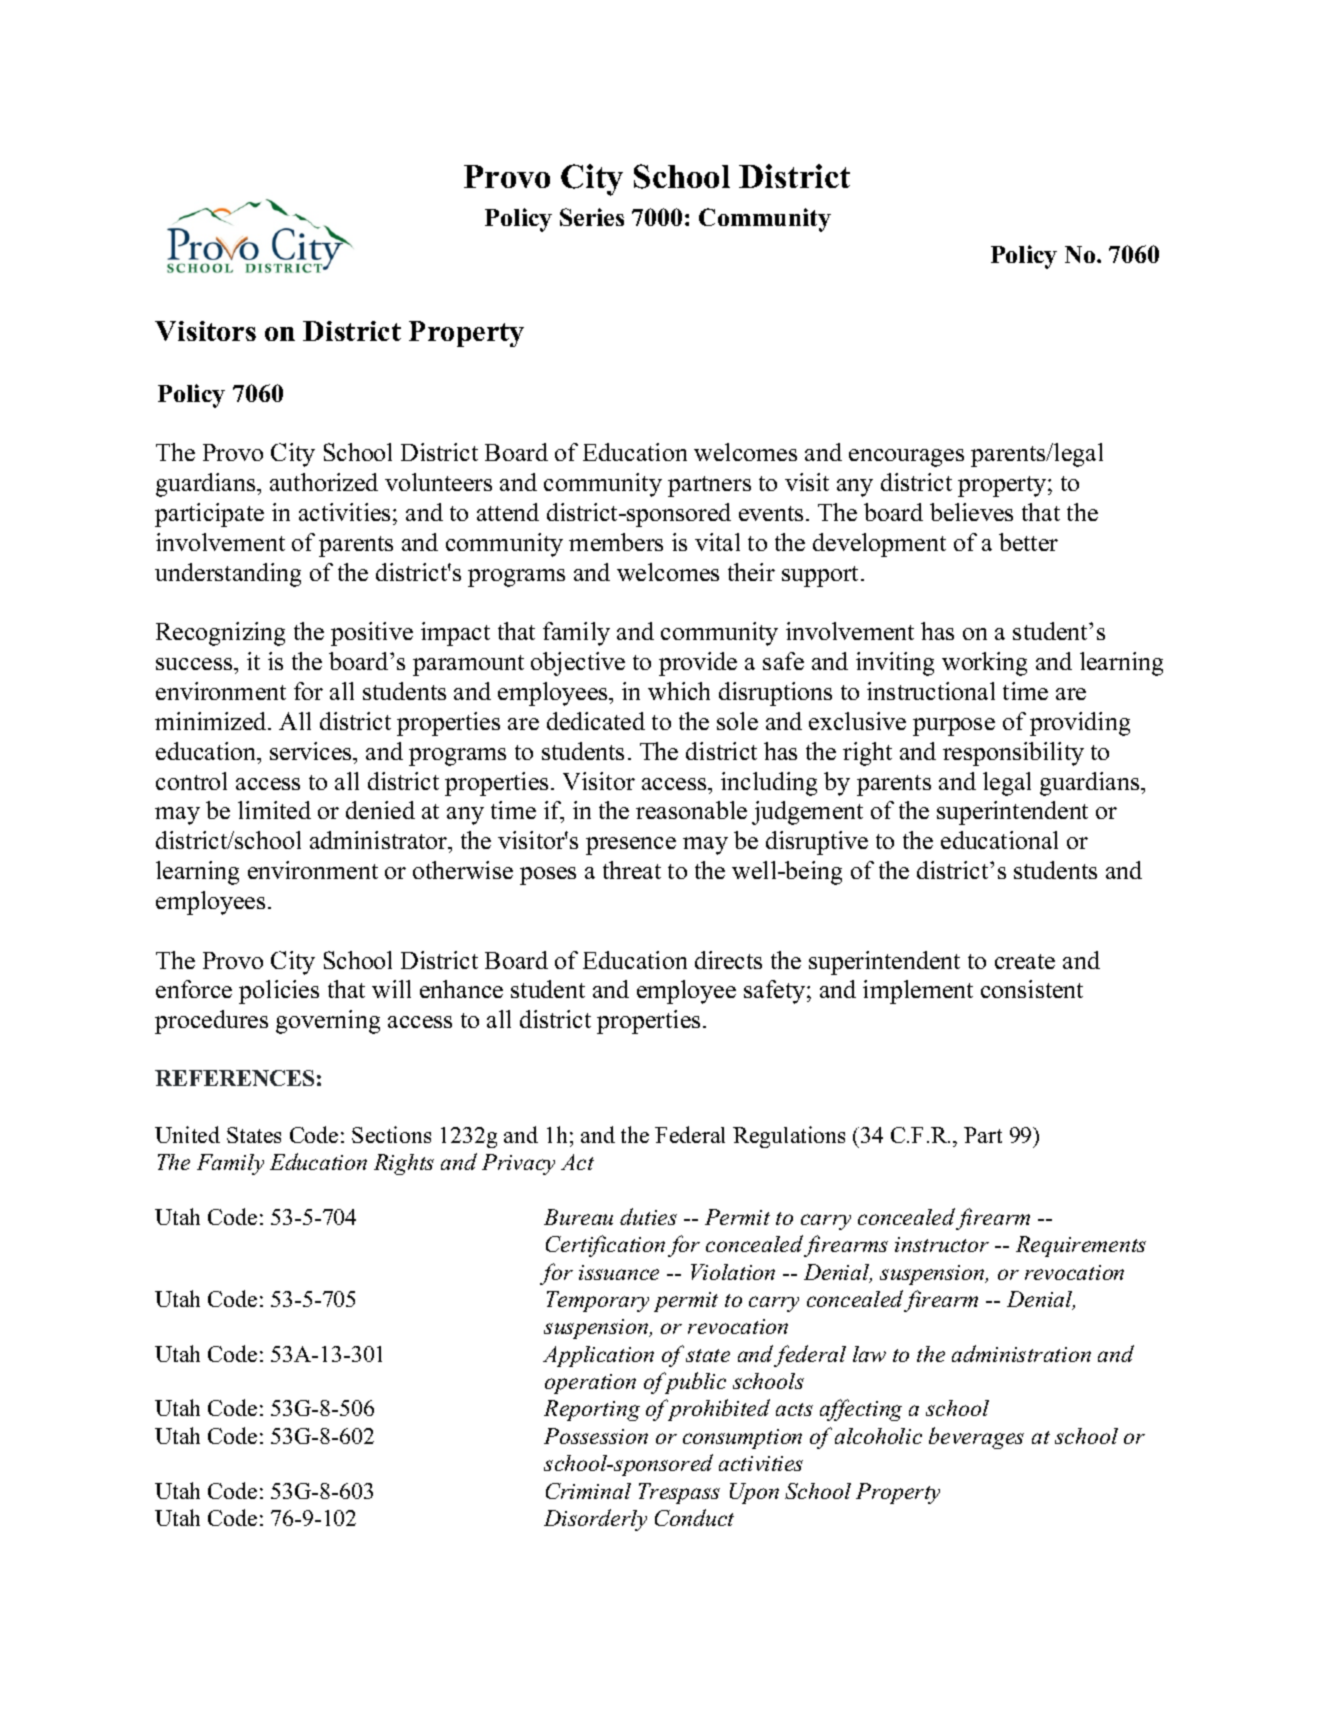 This document has width=1323, height=1712. Describe the element at coordinates (588, 1491) in the document. I see `Criminal` at that location.
